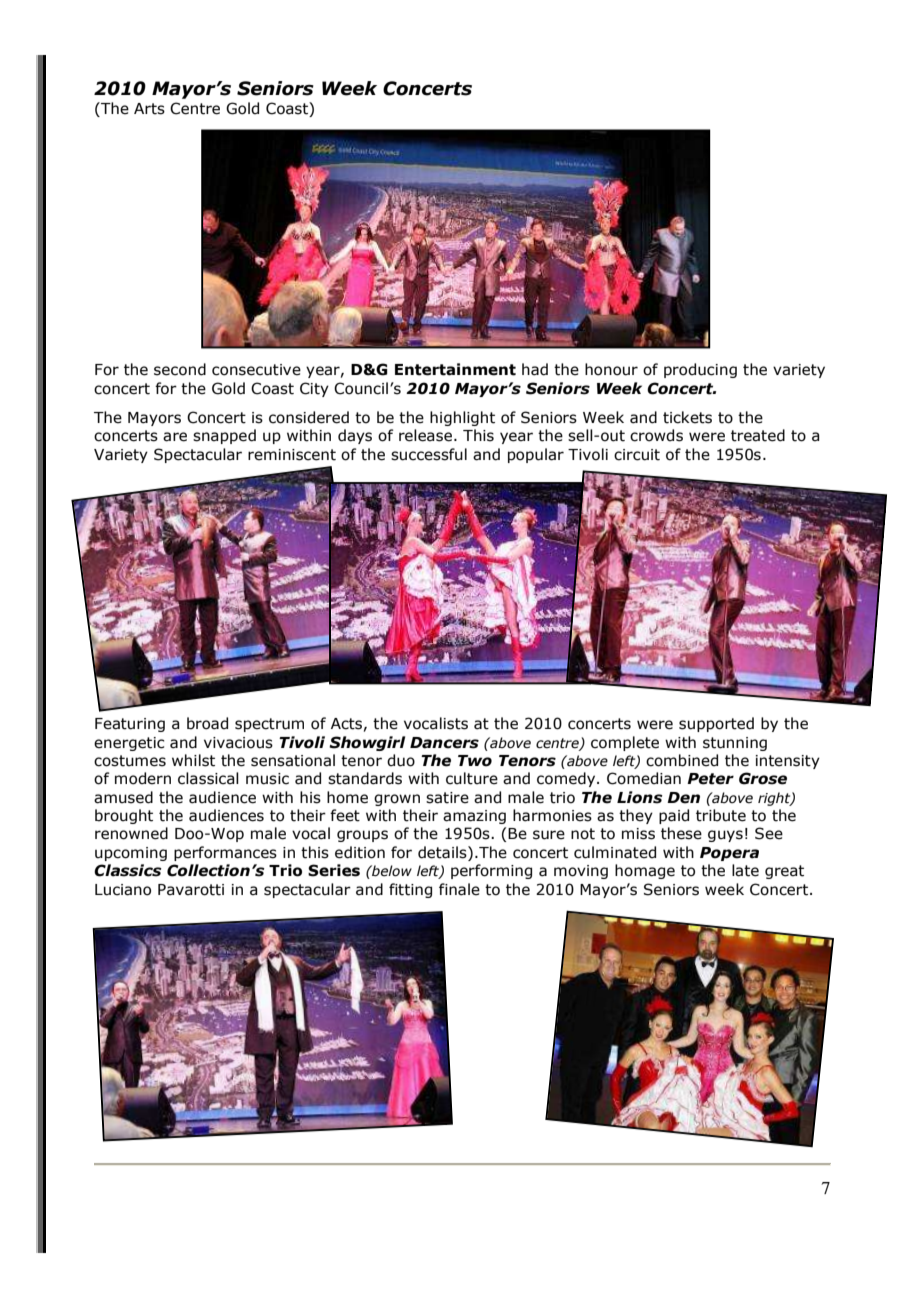  I want to click on producing, so click(700, 370).
